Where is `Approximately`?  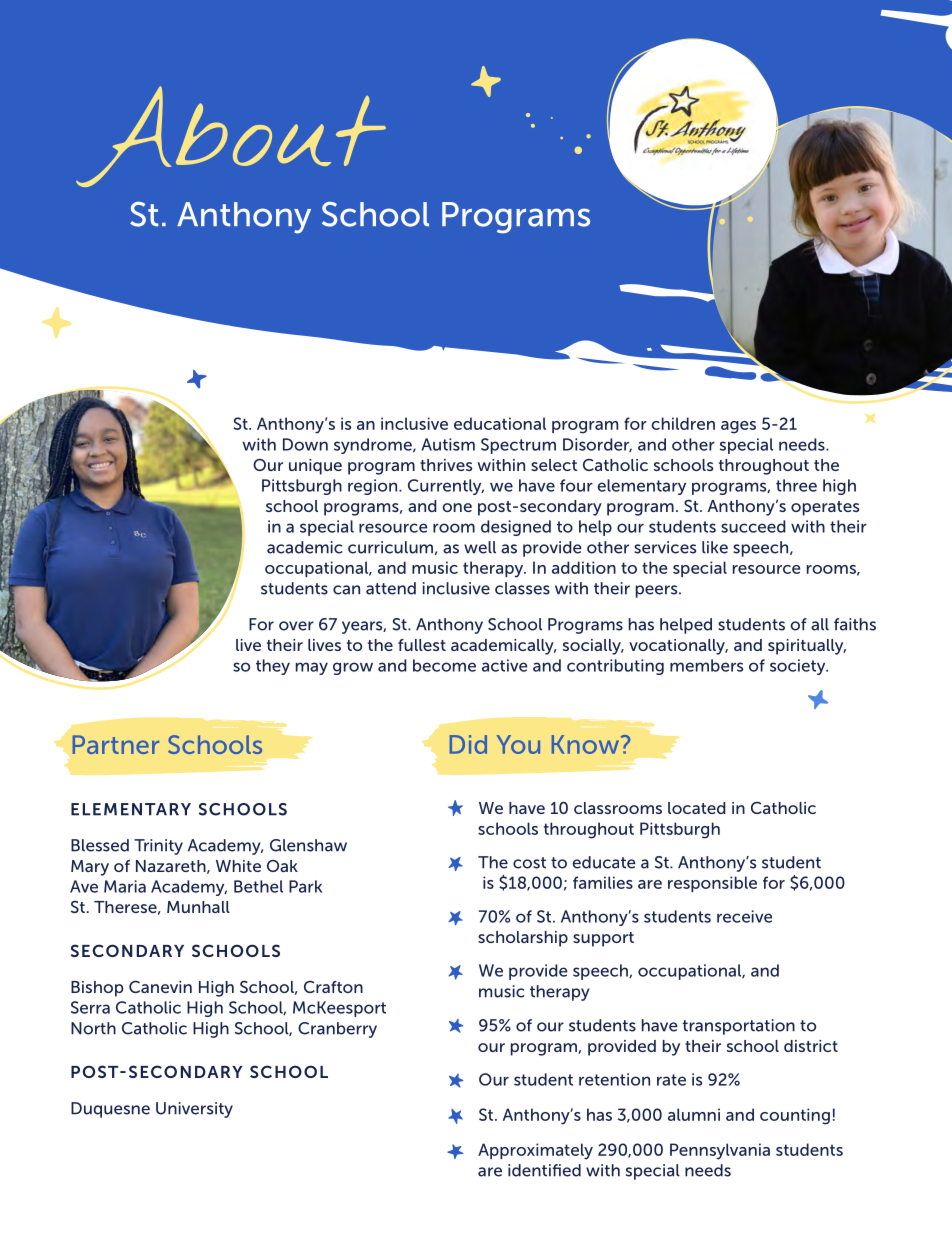
Approximately is located at coordinates (535, 1151).
